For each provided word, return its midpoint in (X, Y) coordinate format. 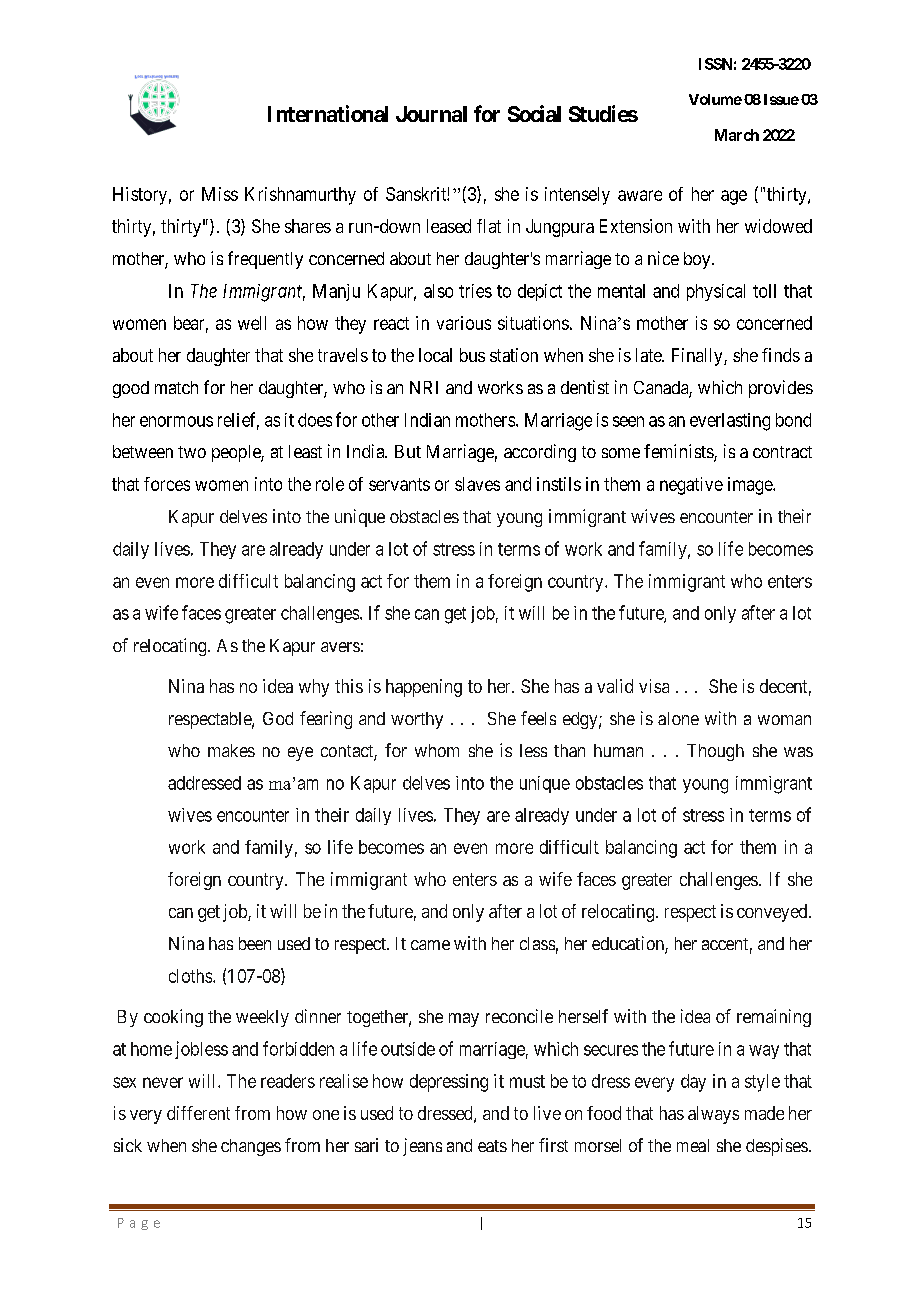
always (713, 1115)
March (737, 135)
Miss (220, 194)
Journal (431, 114)
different (198, 1113)
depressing (449, 1083)
